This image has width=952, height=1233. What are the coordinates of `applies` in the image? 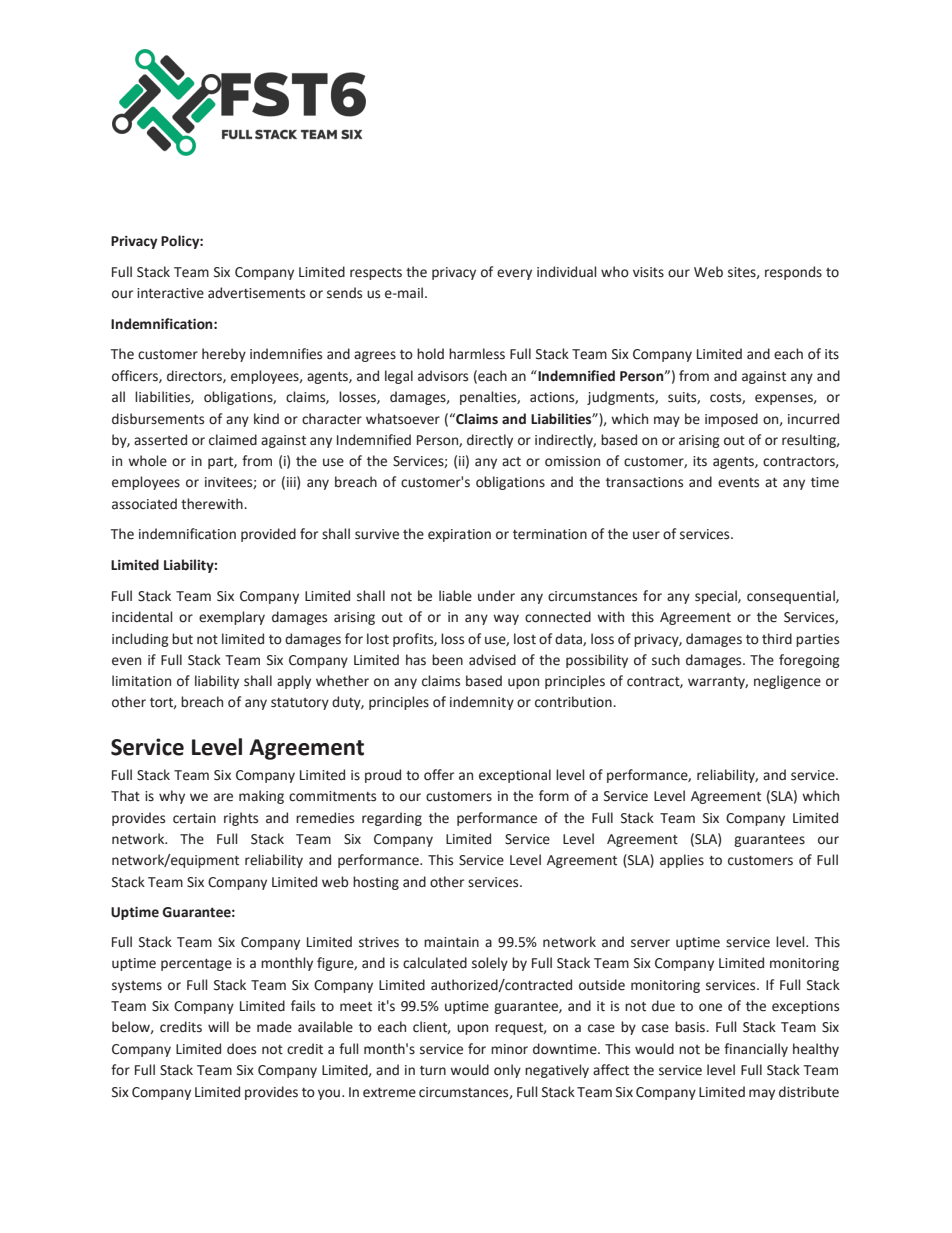 It's located at (682, 861).
